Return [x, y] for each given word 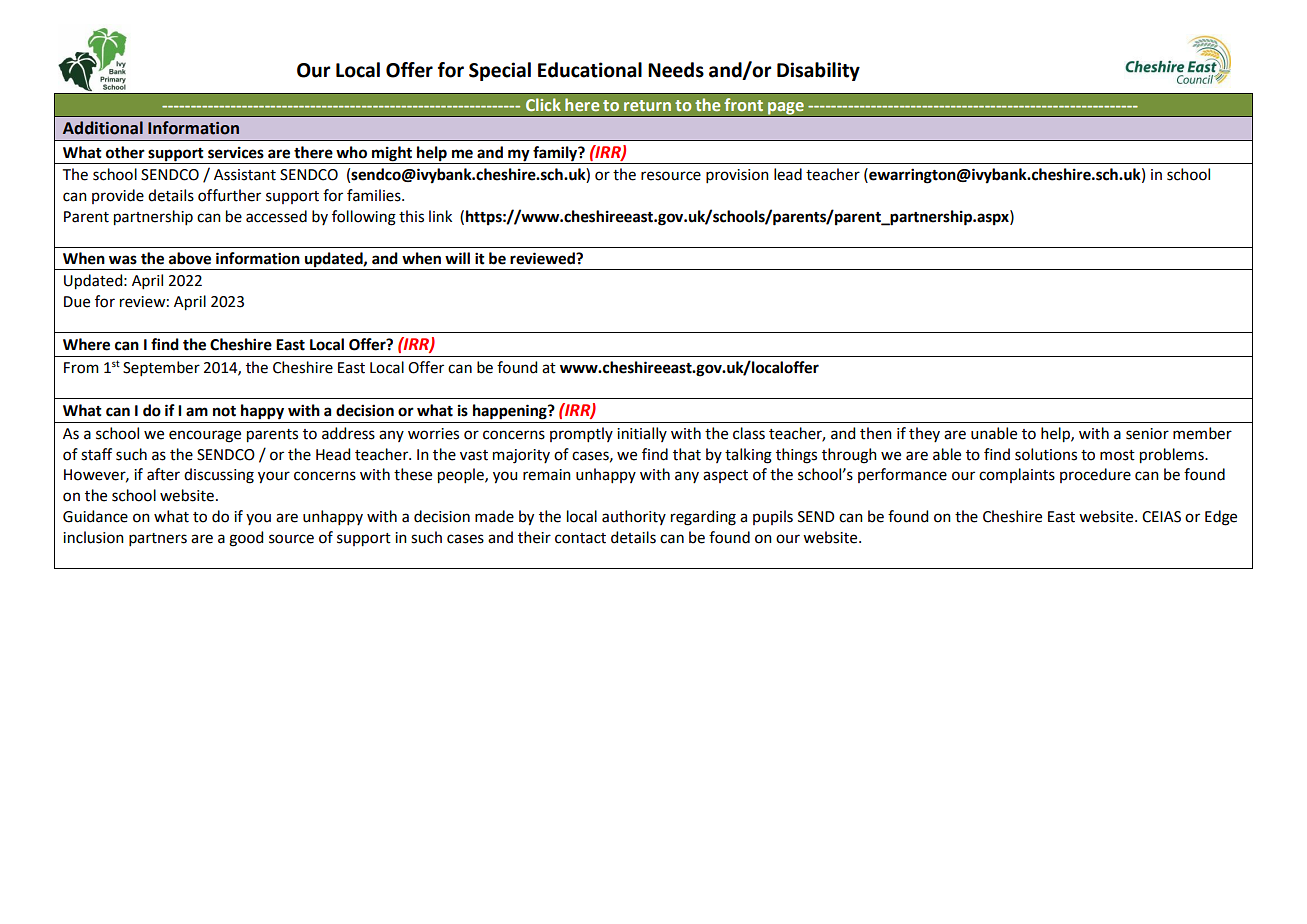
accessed [276, 216]
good [246, 539]
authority [634, 517]
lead [788, 174]
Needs [676, 70]
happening [511, 412]
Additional [103, 128]
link [440, 216]
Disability [818, 71]
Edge [1221, 518]
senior [1147, 434]
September [161, 368]
